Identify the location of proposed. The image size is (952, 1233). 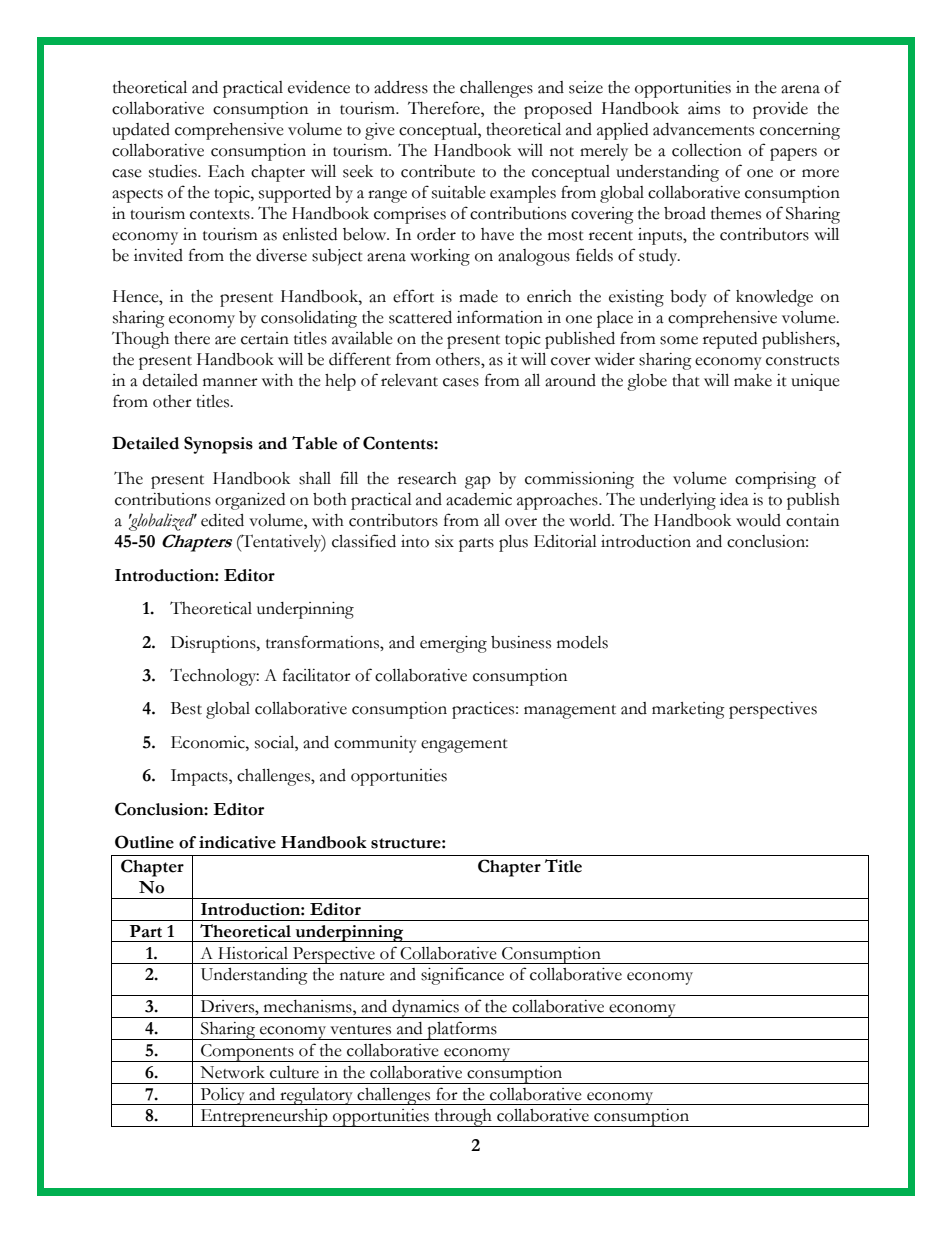
(558, 110).
